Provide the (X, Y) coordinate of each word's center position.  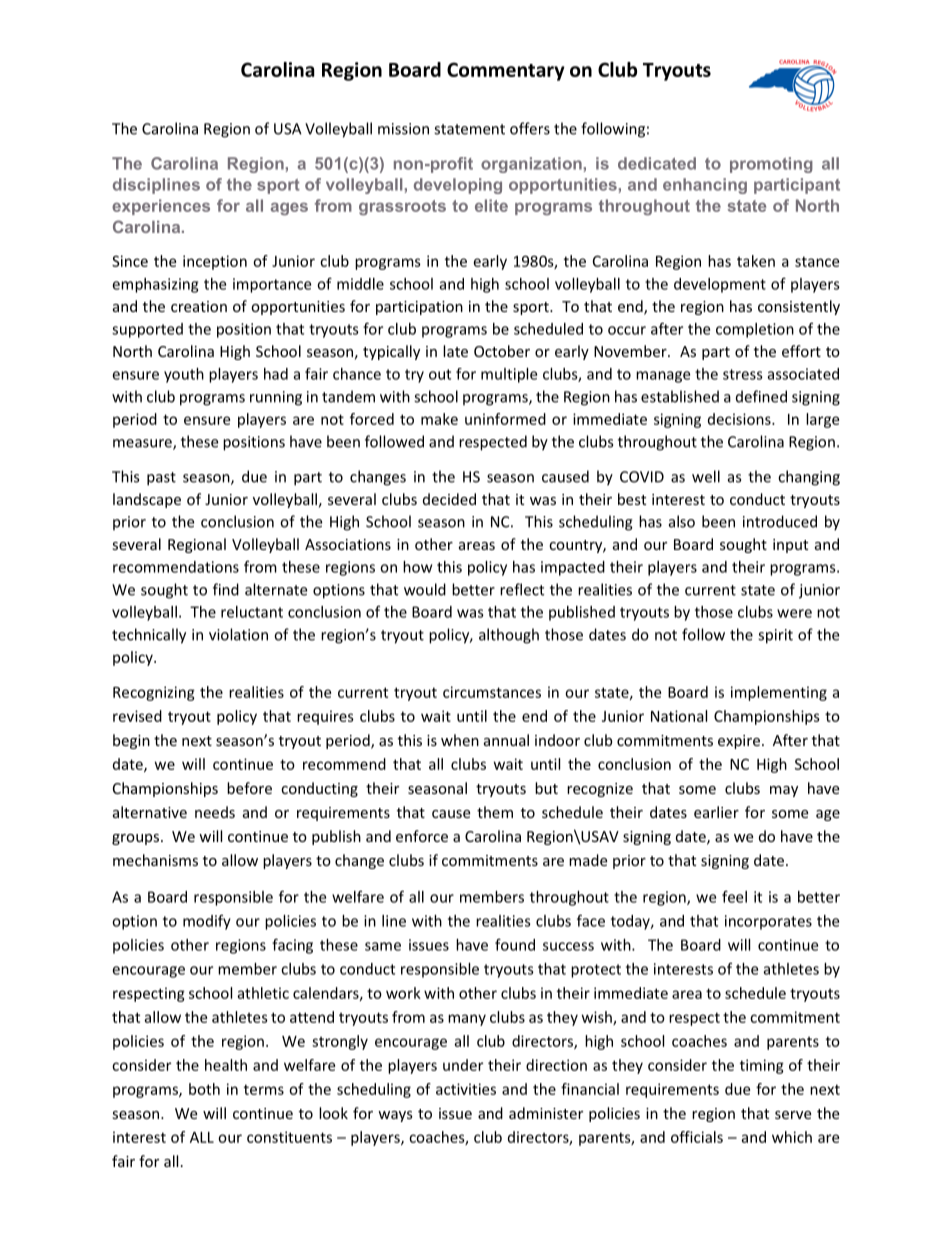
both (204, 1089)
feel (734, 896)
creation (199, 306)
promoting (771, 165)
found (515, 944)
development (720, 285)
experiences (161, 207)
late (455, 351)
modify (207, 922)
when (460, 740)
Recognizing (154, 693)
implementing (779, 693)
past (161, 479)
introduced (780, 521)
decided (449, 499)
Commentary (506, 71)
